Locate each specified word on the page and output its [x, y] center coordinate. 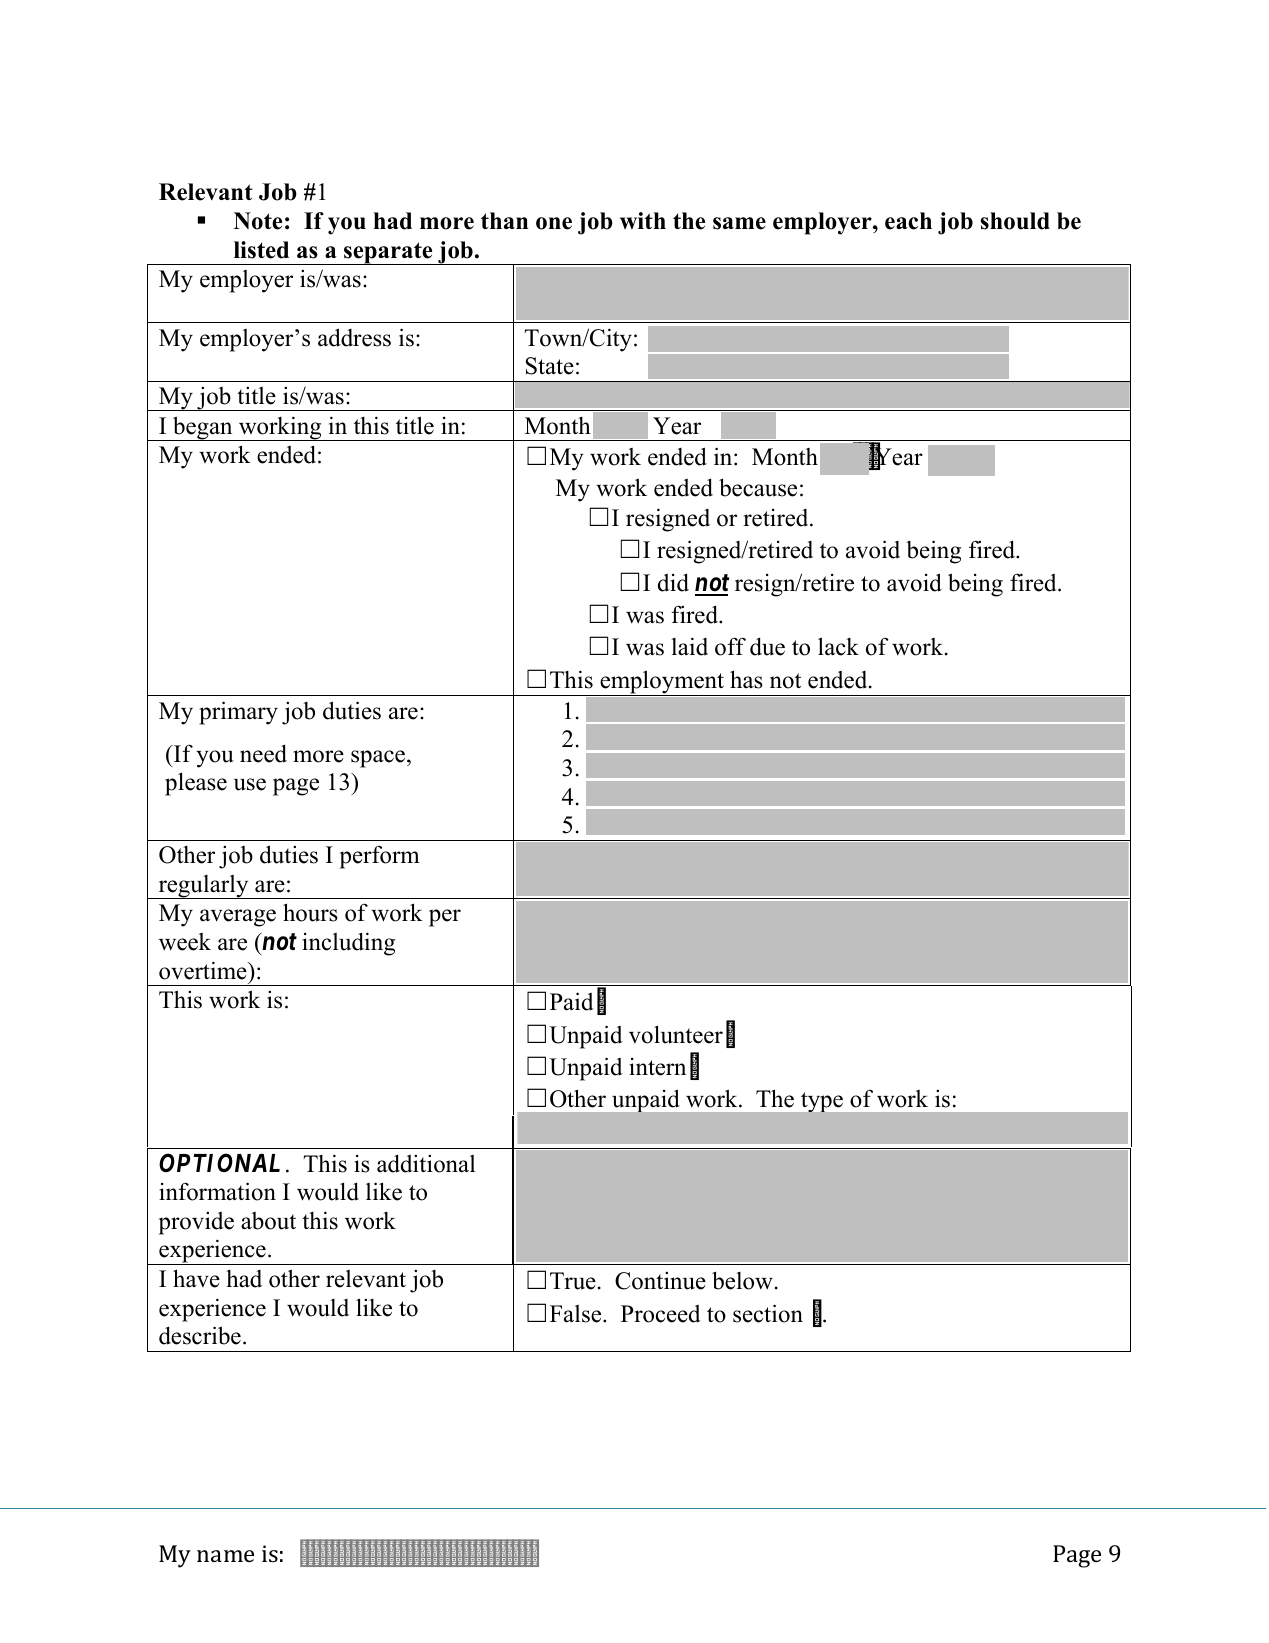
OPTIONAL [219, 1162]
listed [261, 250]
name [225, 1556]
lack [838, 646]
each [908, 221]
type [822, 1102]
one [554, 223]
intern [657, 1067]
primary [238, 713]
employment [662, 683]
